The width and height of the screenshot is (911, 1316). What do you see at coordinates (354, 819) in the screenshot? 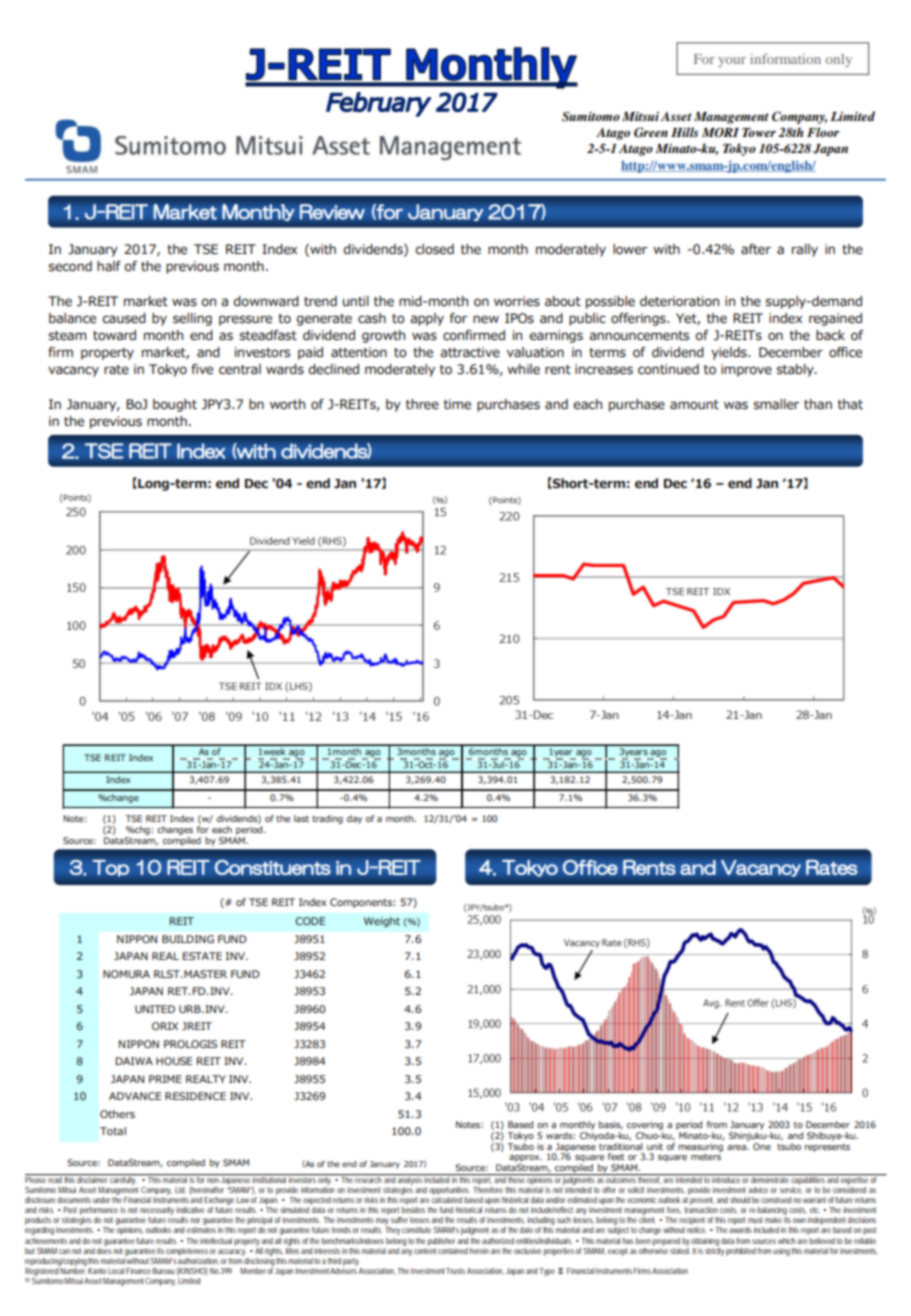
I see `day` at bounding box center [354, 819].
